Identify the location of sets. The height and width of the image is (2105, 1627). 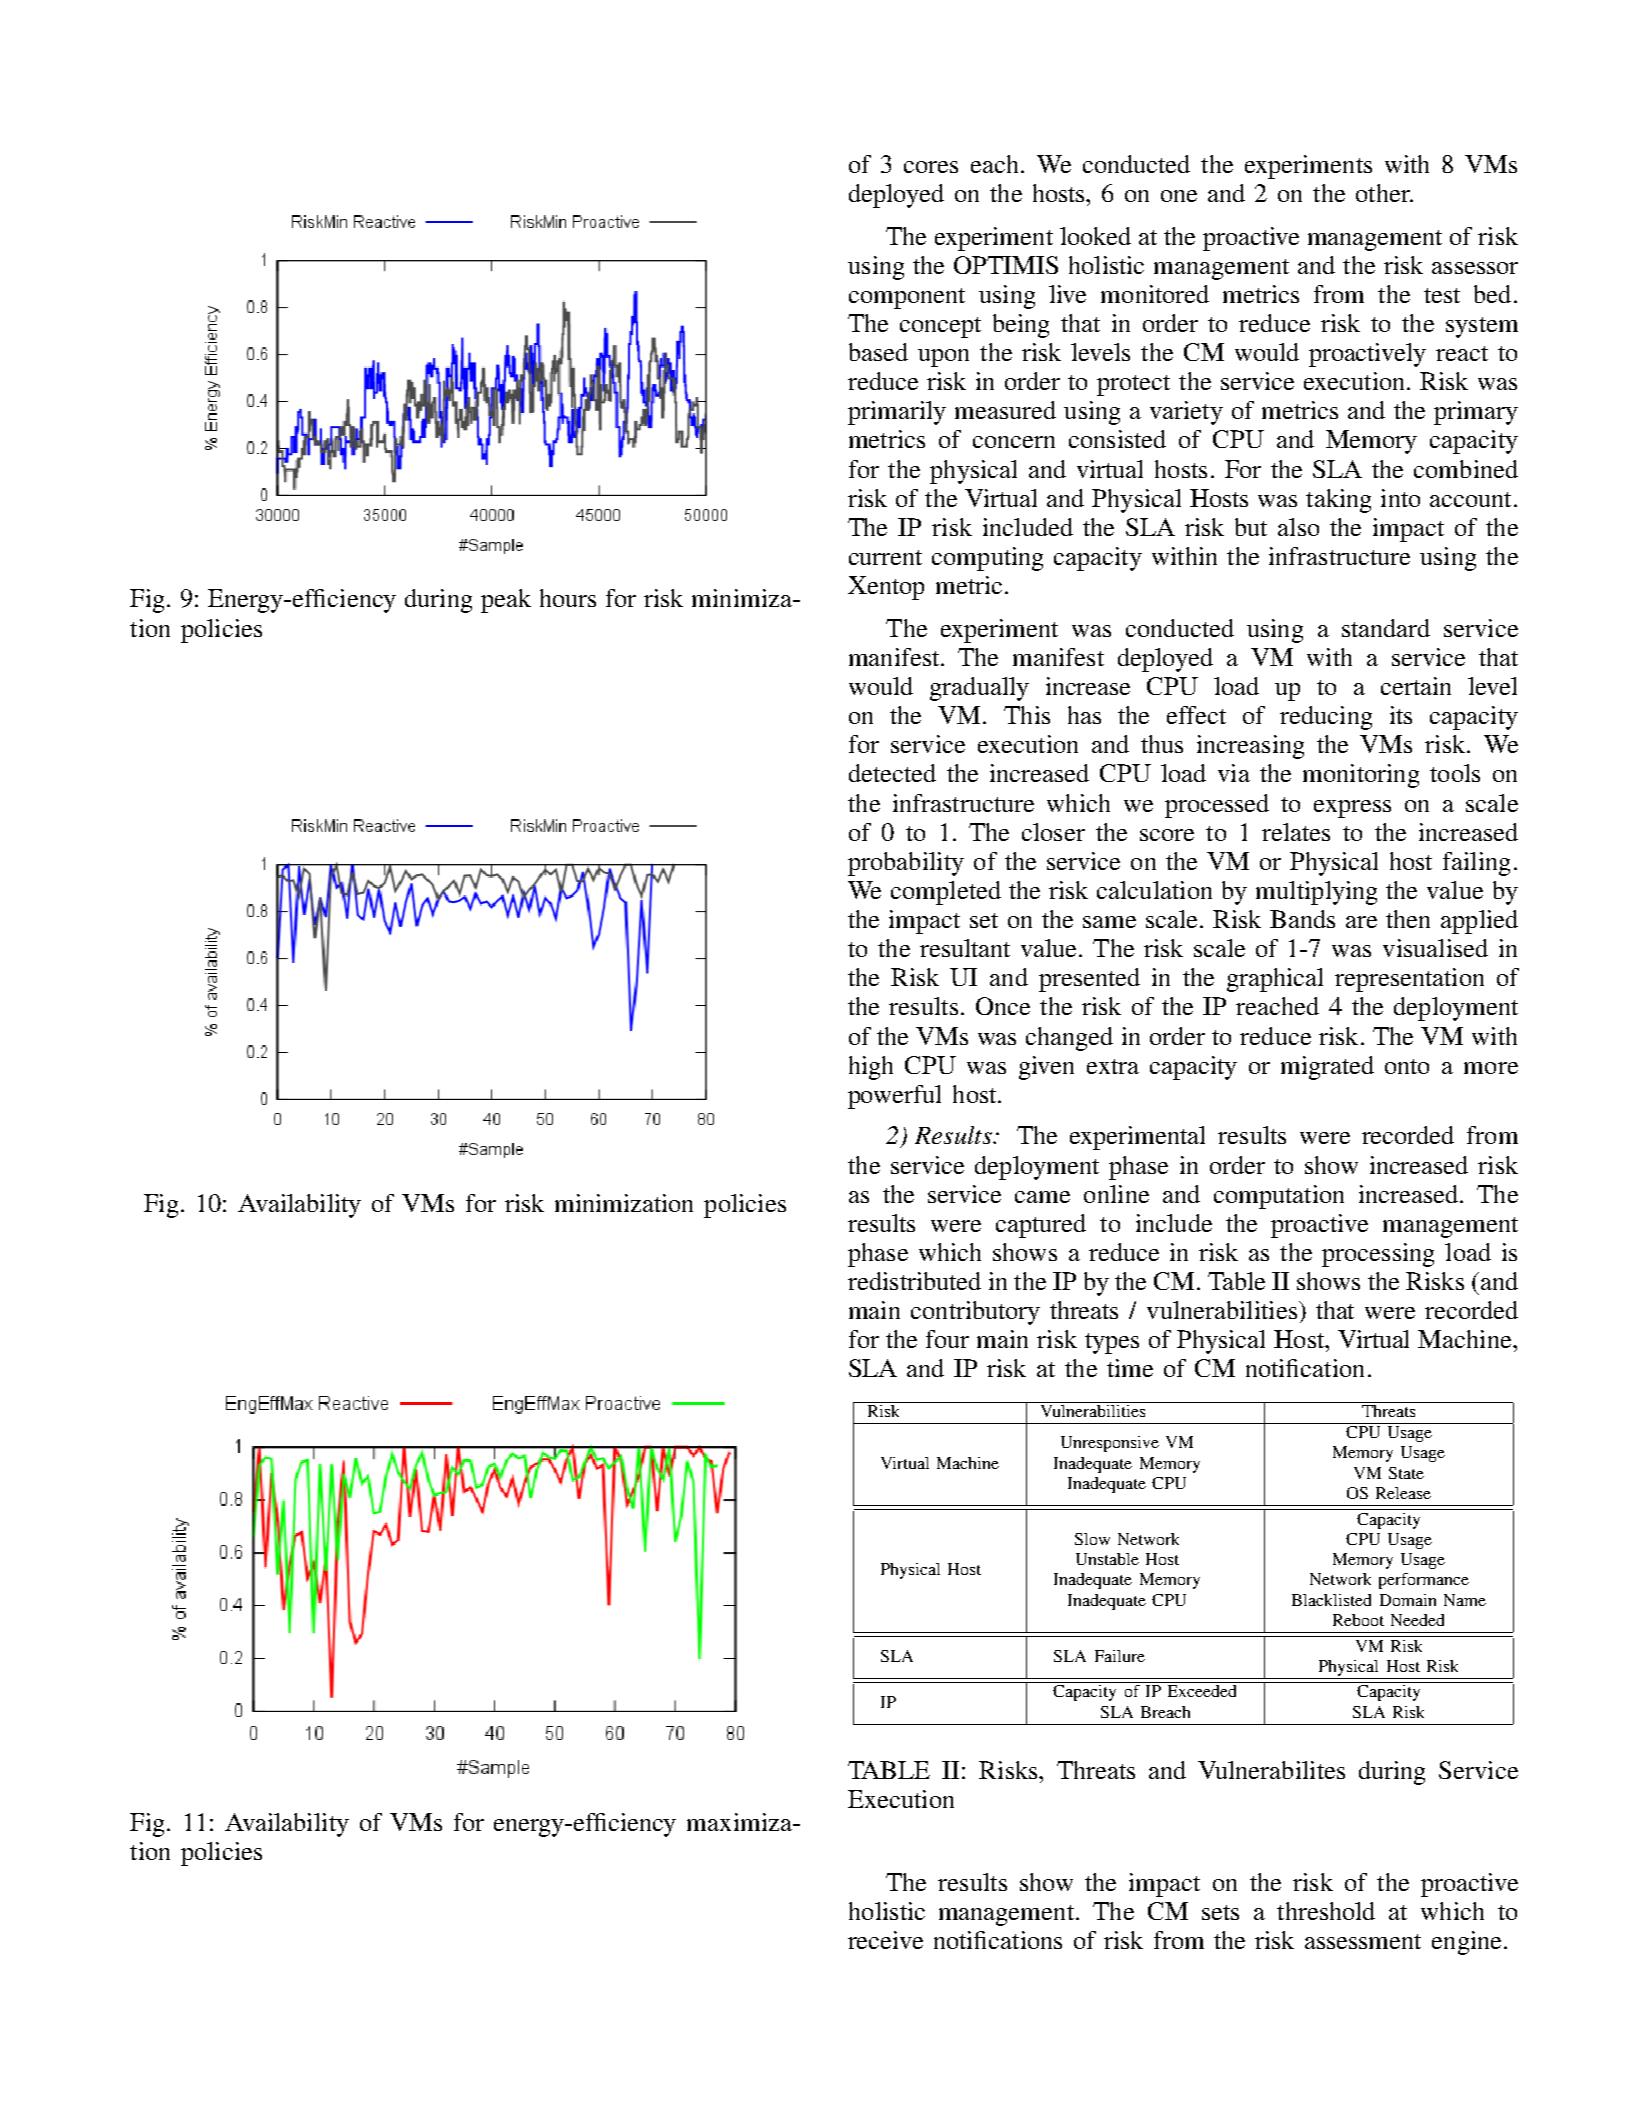
(1220, 1912).
